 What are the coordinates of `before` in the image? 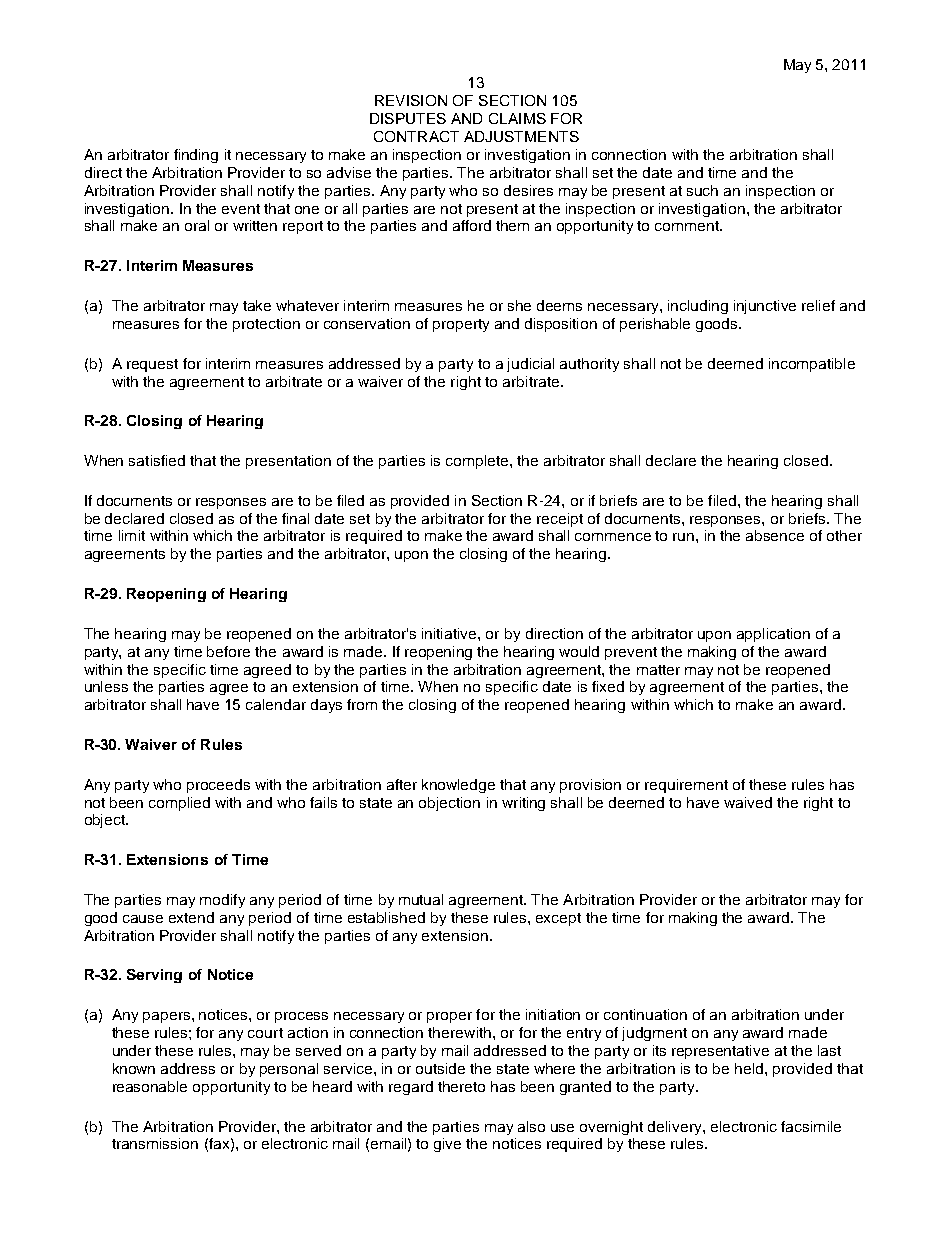 It's located at (228, 651).
